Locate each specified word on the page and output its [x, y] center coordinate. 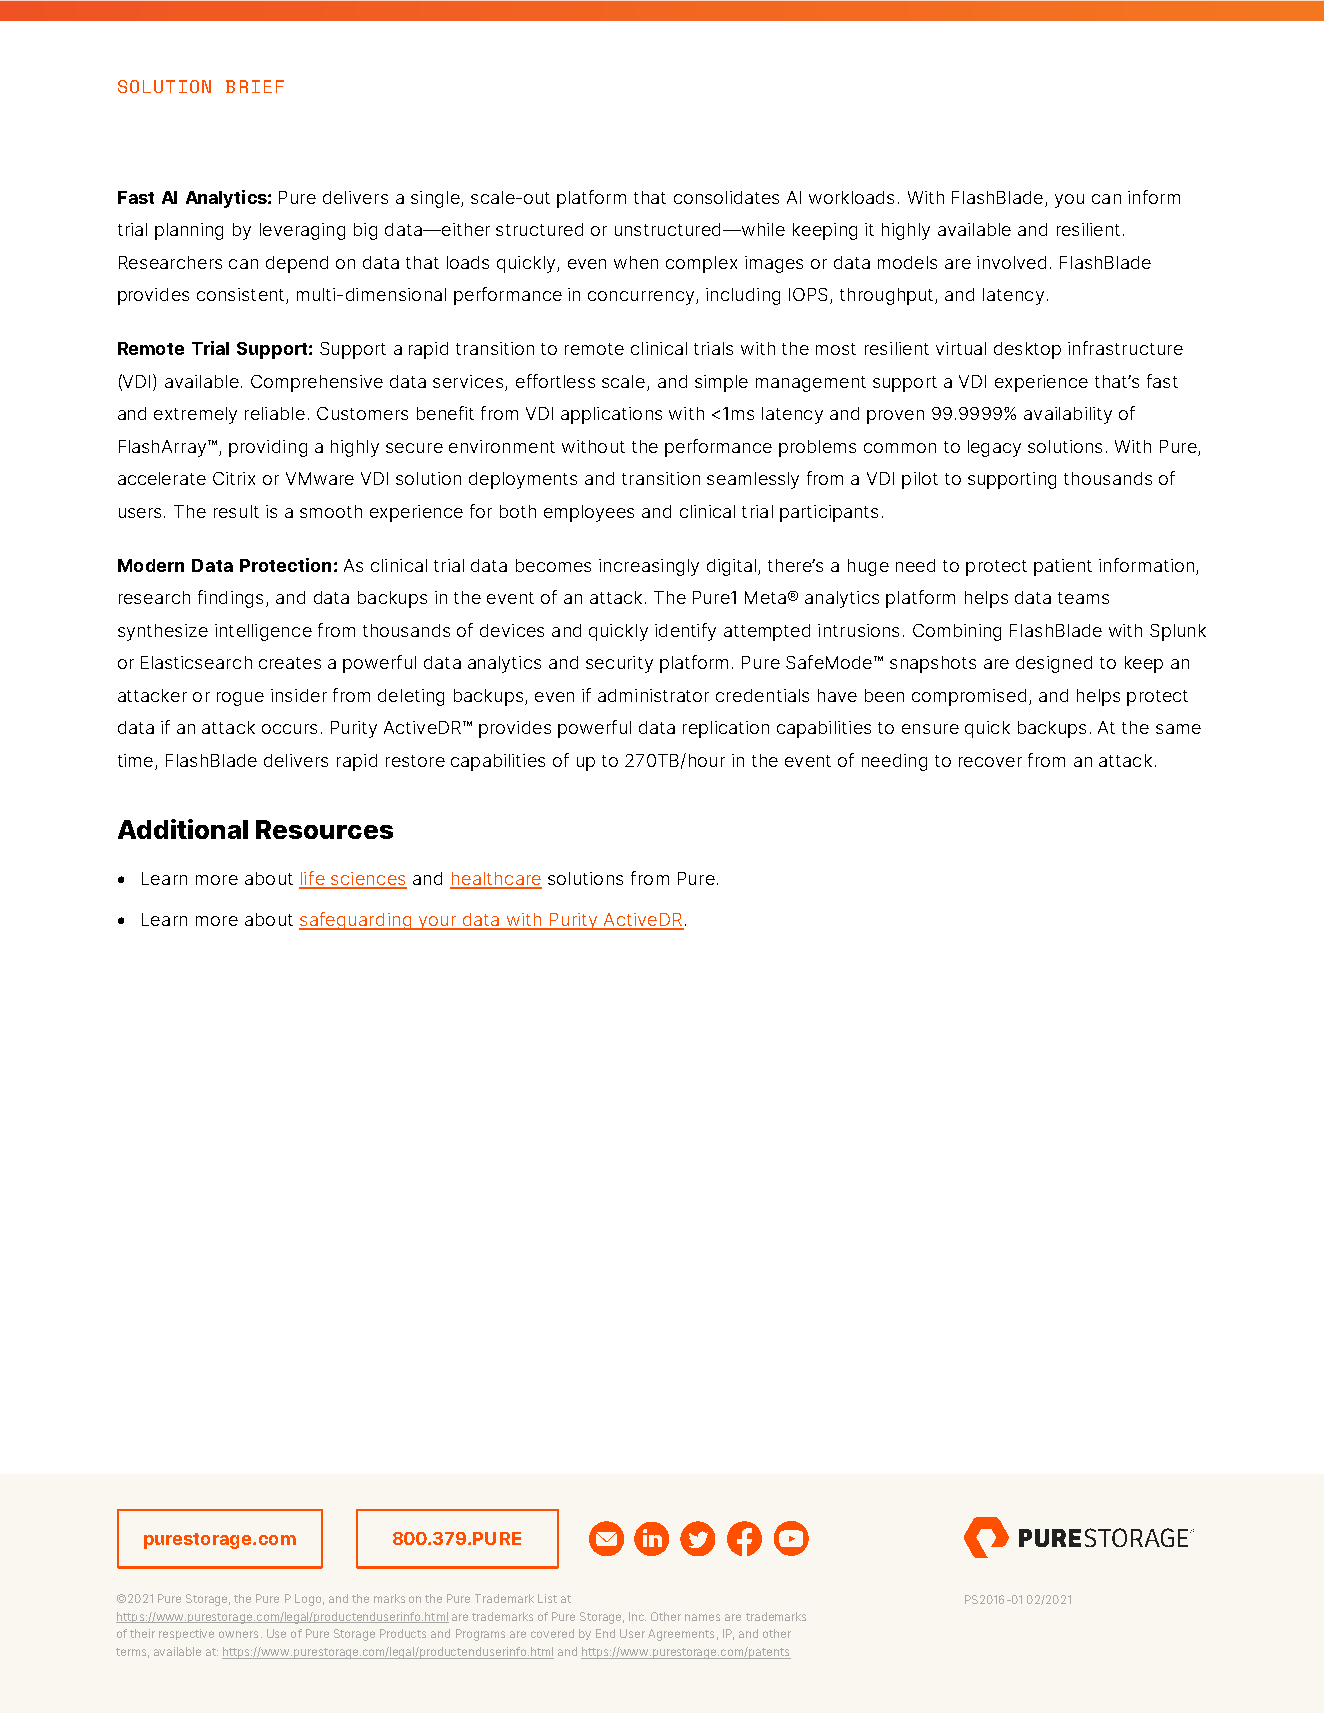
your [437, 923]
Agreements [681, 1635]
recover [990, 762]
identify [685, 632]
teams [1083, 598]
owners [238, 1634]
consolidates [726, 197]
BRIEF [255, 86]
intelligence [263, 632]
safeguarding [356, 921]
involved [1011, 262]
